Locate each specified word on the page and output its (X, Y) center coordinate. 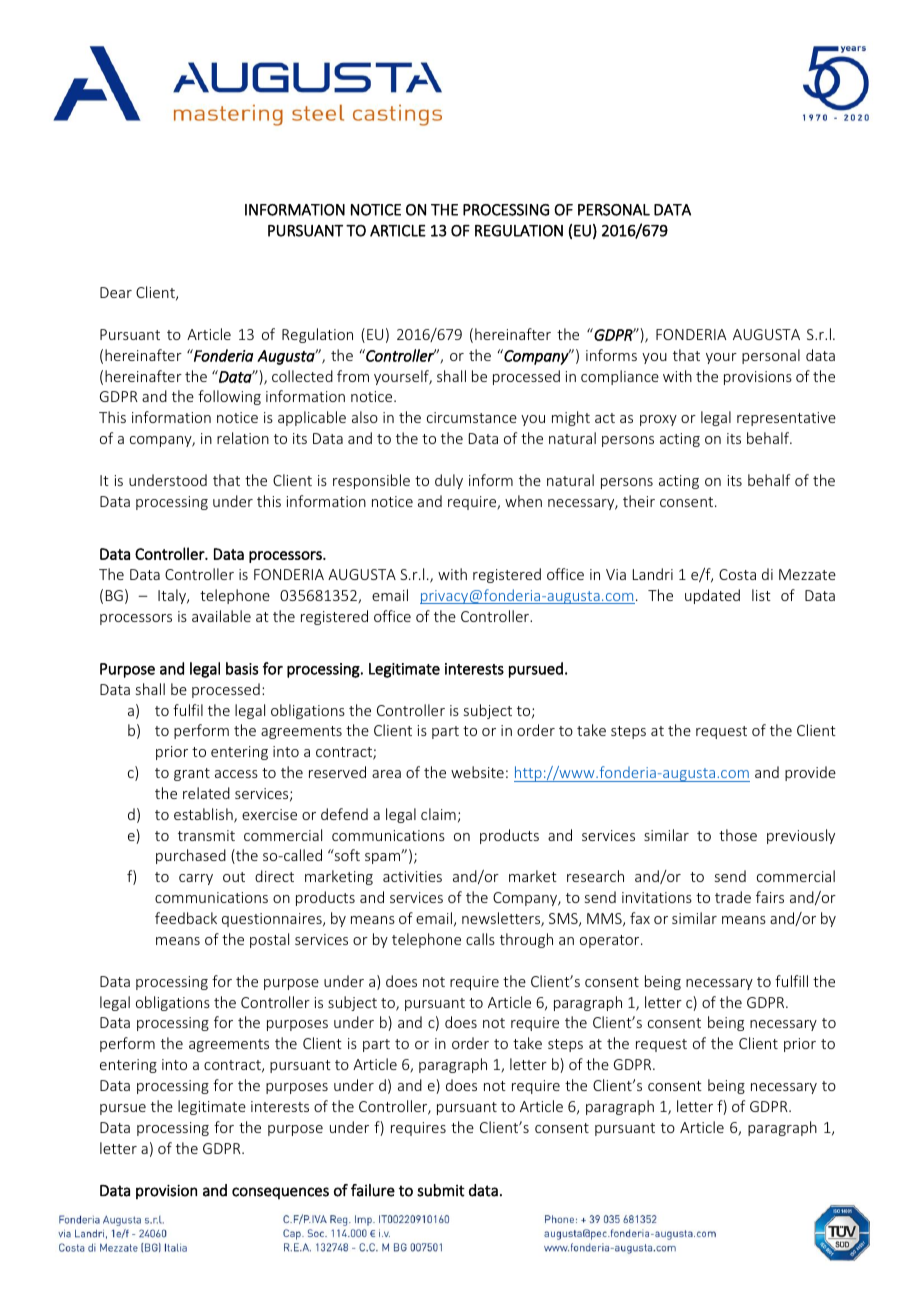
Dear (116, 292)
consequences (280, 1193)
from (353, 376)
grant (192, 774)
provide (810, 773)
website (477, 772)
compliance (620, 377)
